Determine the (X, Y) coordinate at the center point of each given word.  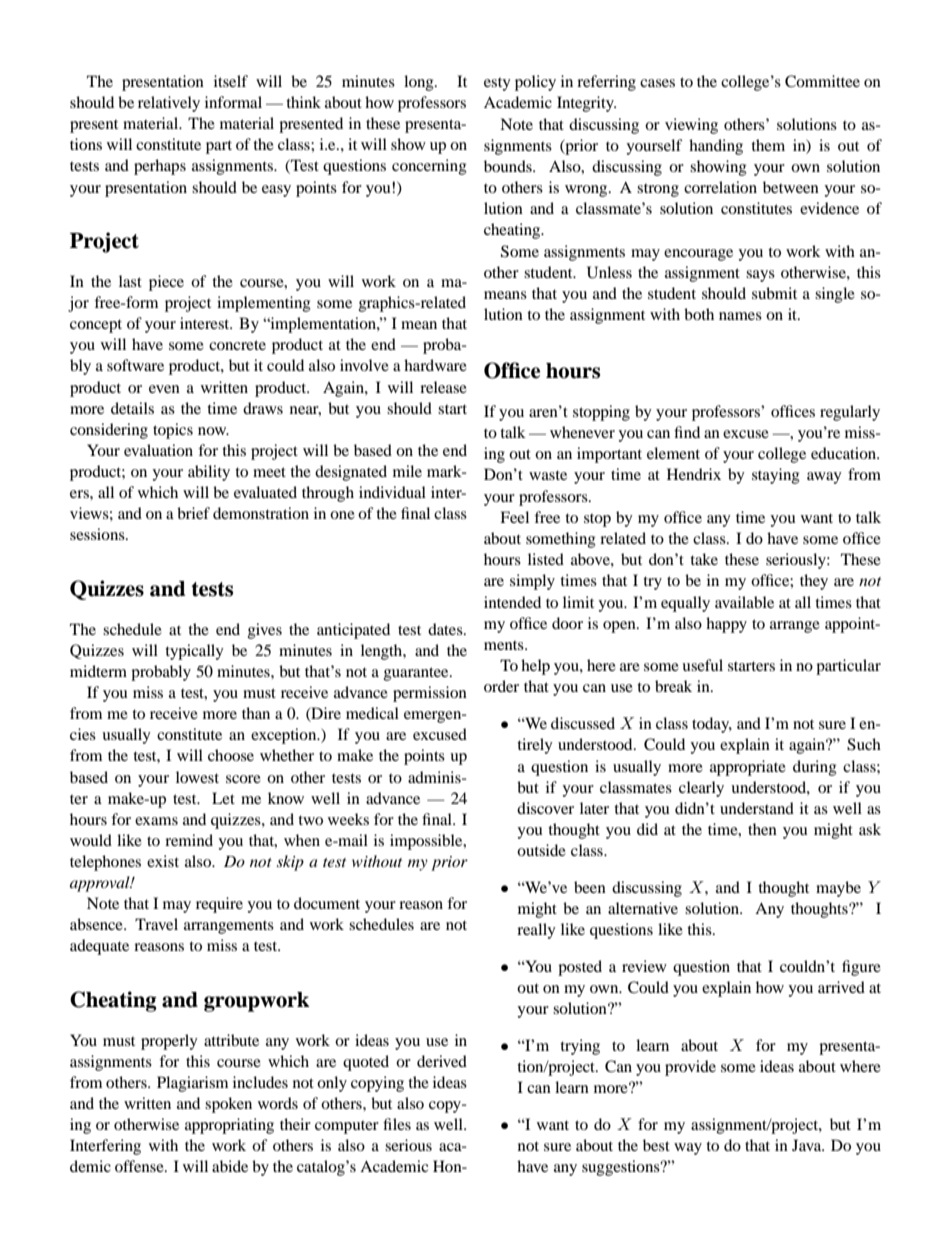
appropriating (229, 1126)
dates (446, 629)
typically (194, 652)
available (744, 602)
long (420, 83)
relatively (169, 104)
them (768, 145)
